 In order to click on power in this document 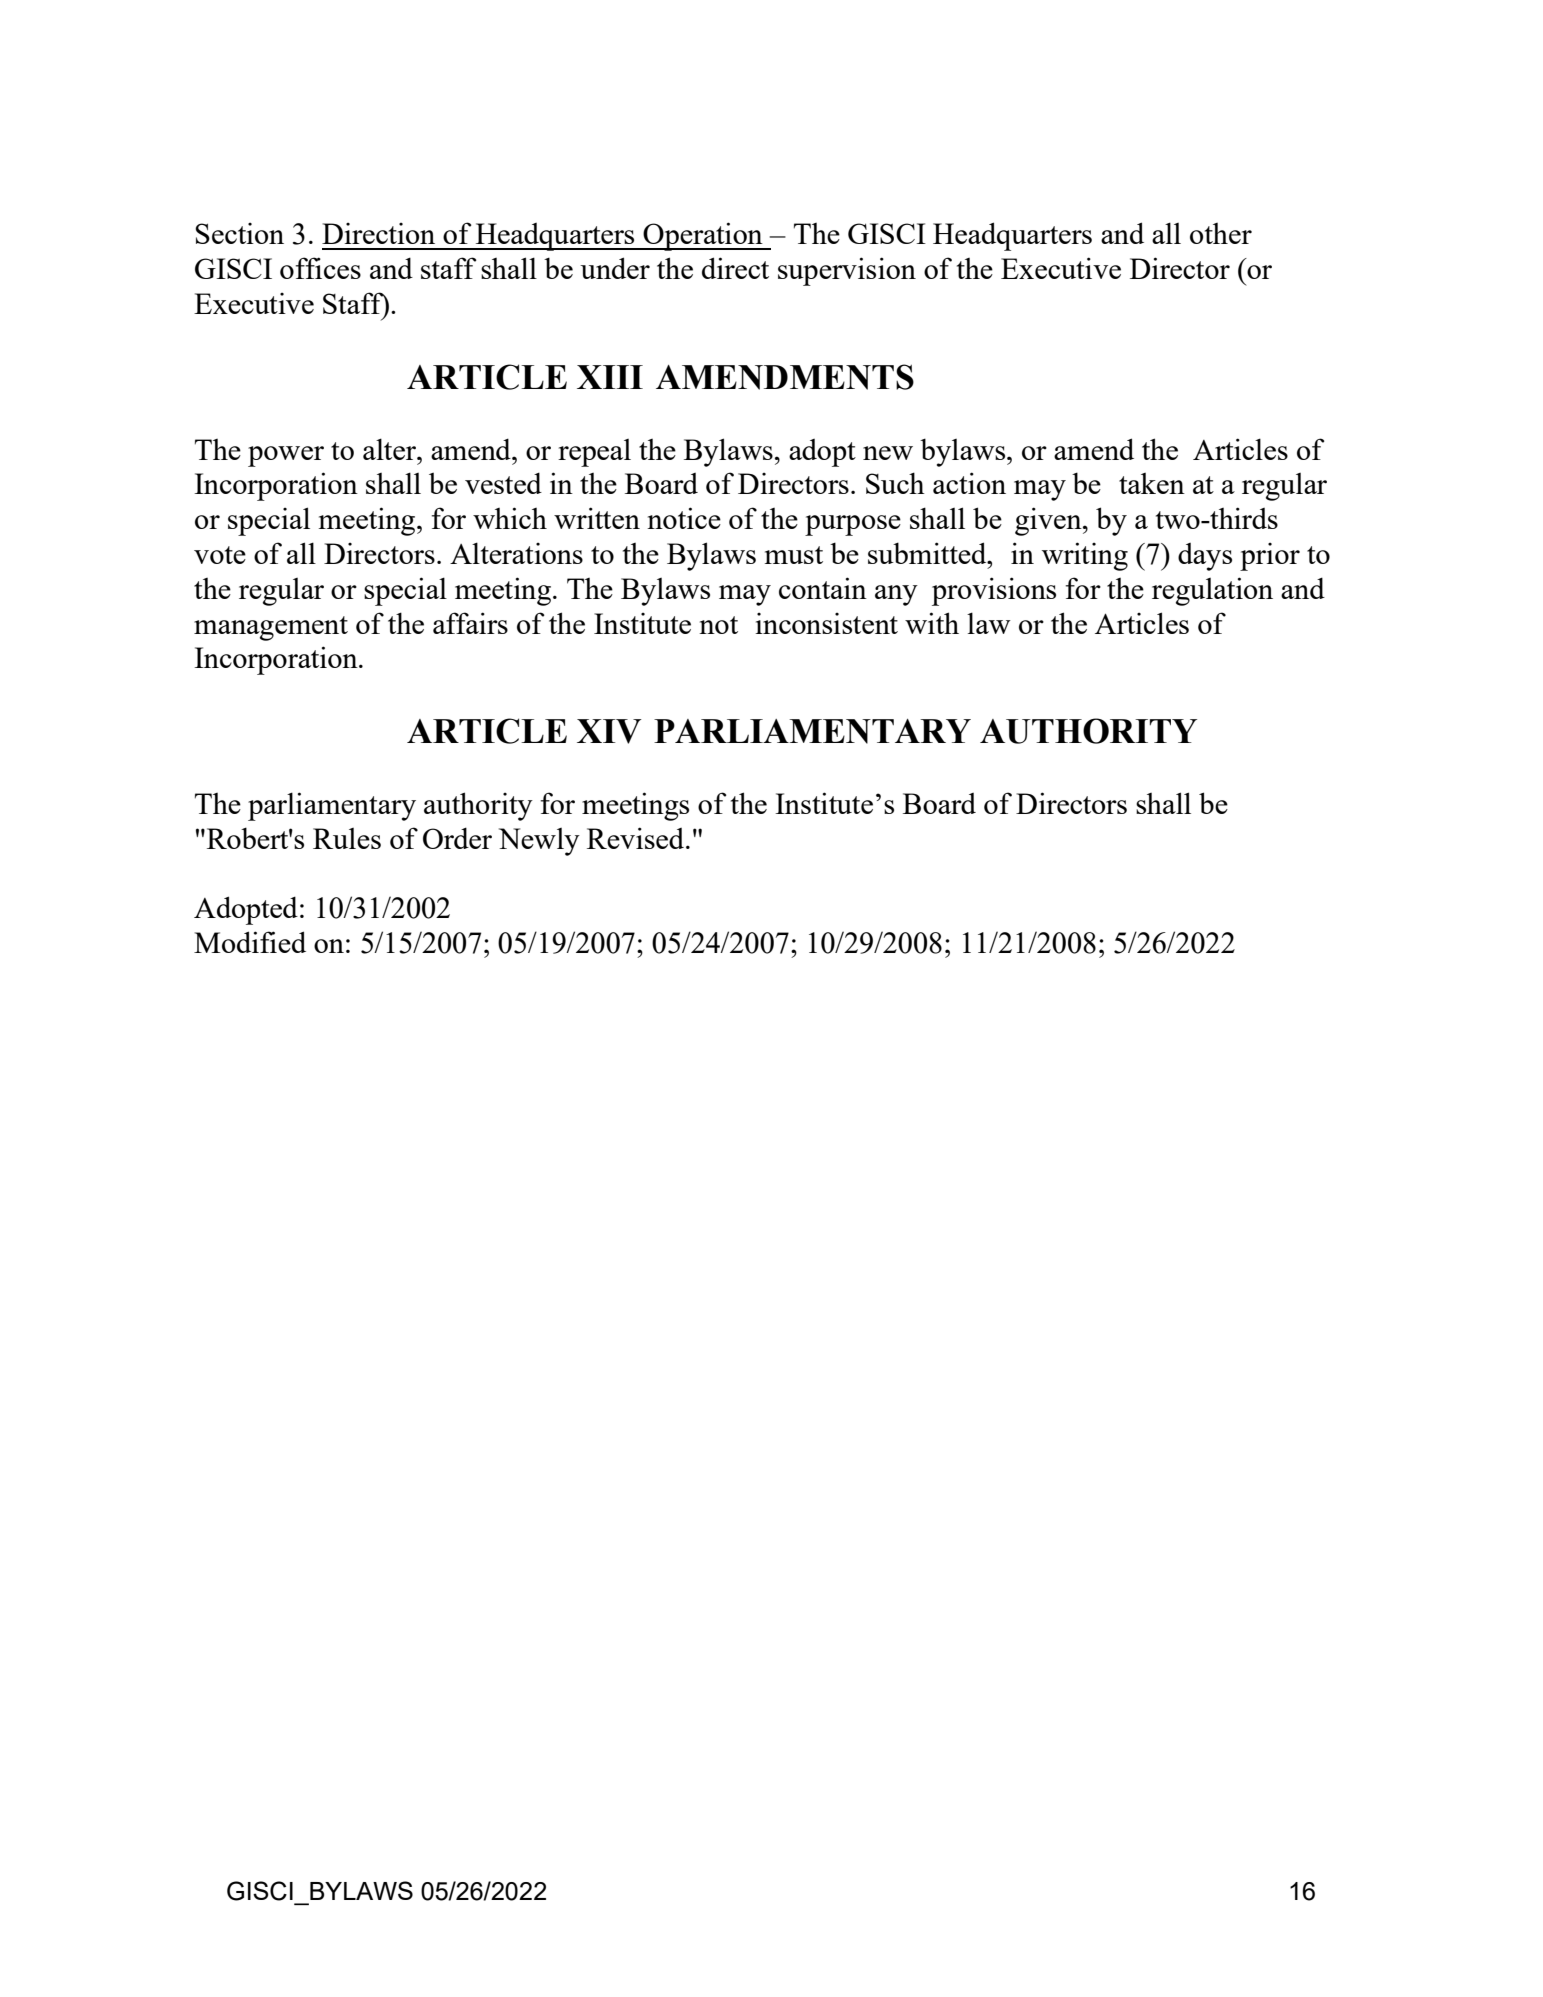, I will do `click(286, 456)`.
